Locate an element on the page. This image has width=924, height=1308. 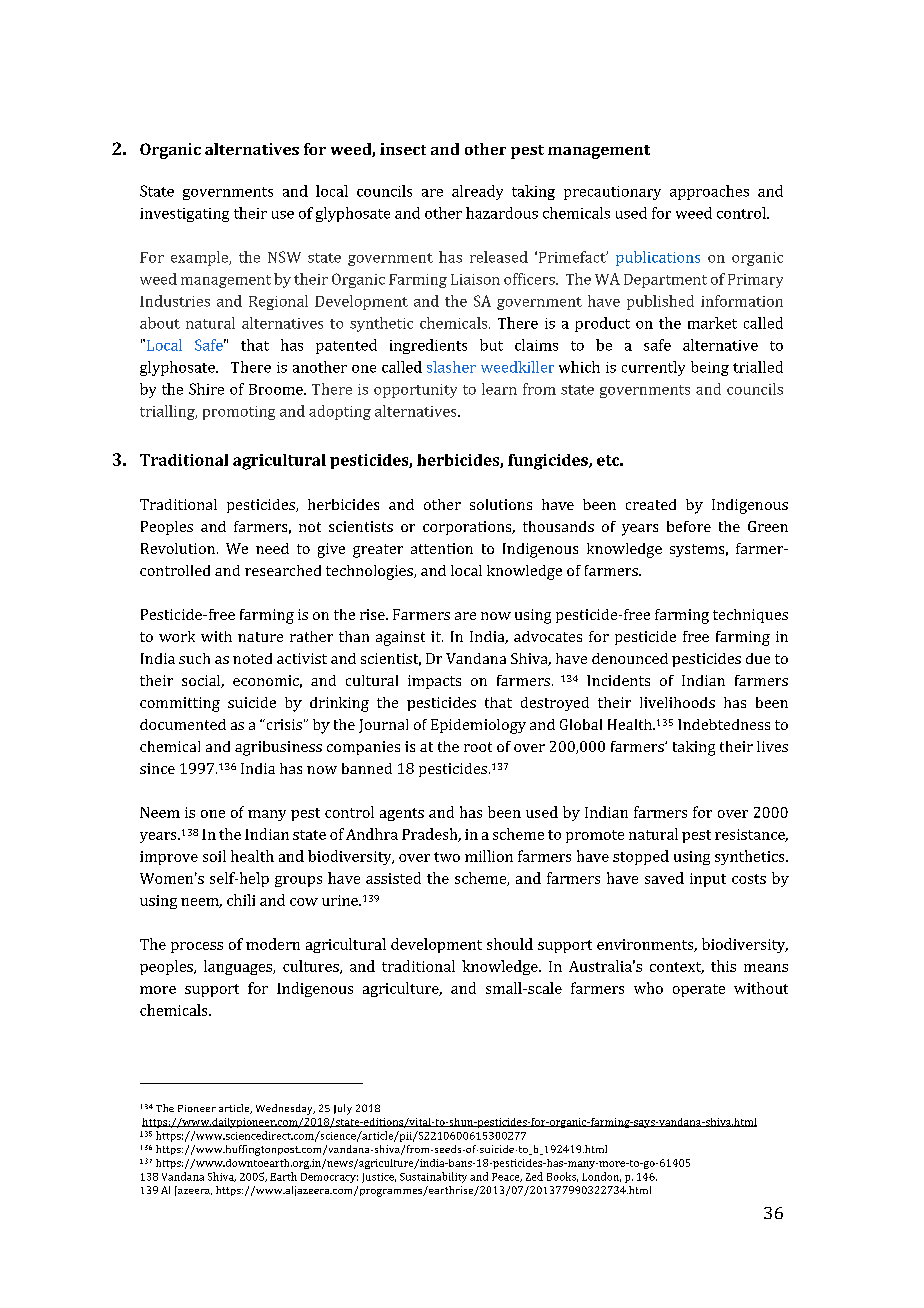
hazardous is located at coordinates (502, 213).
